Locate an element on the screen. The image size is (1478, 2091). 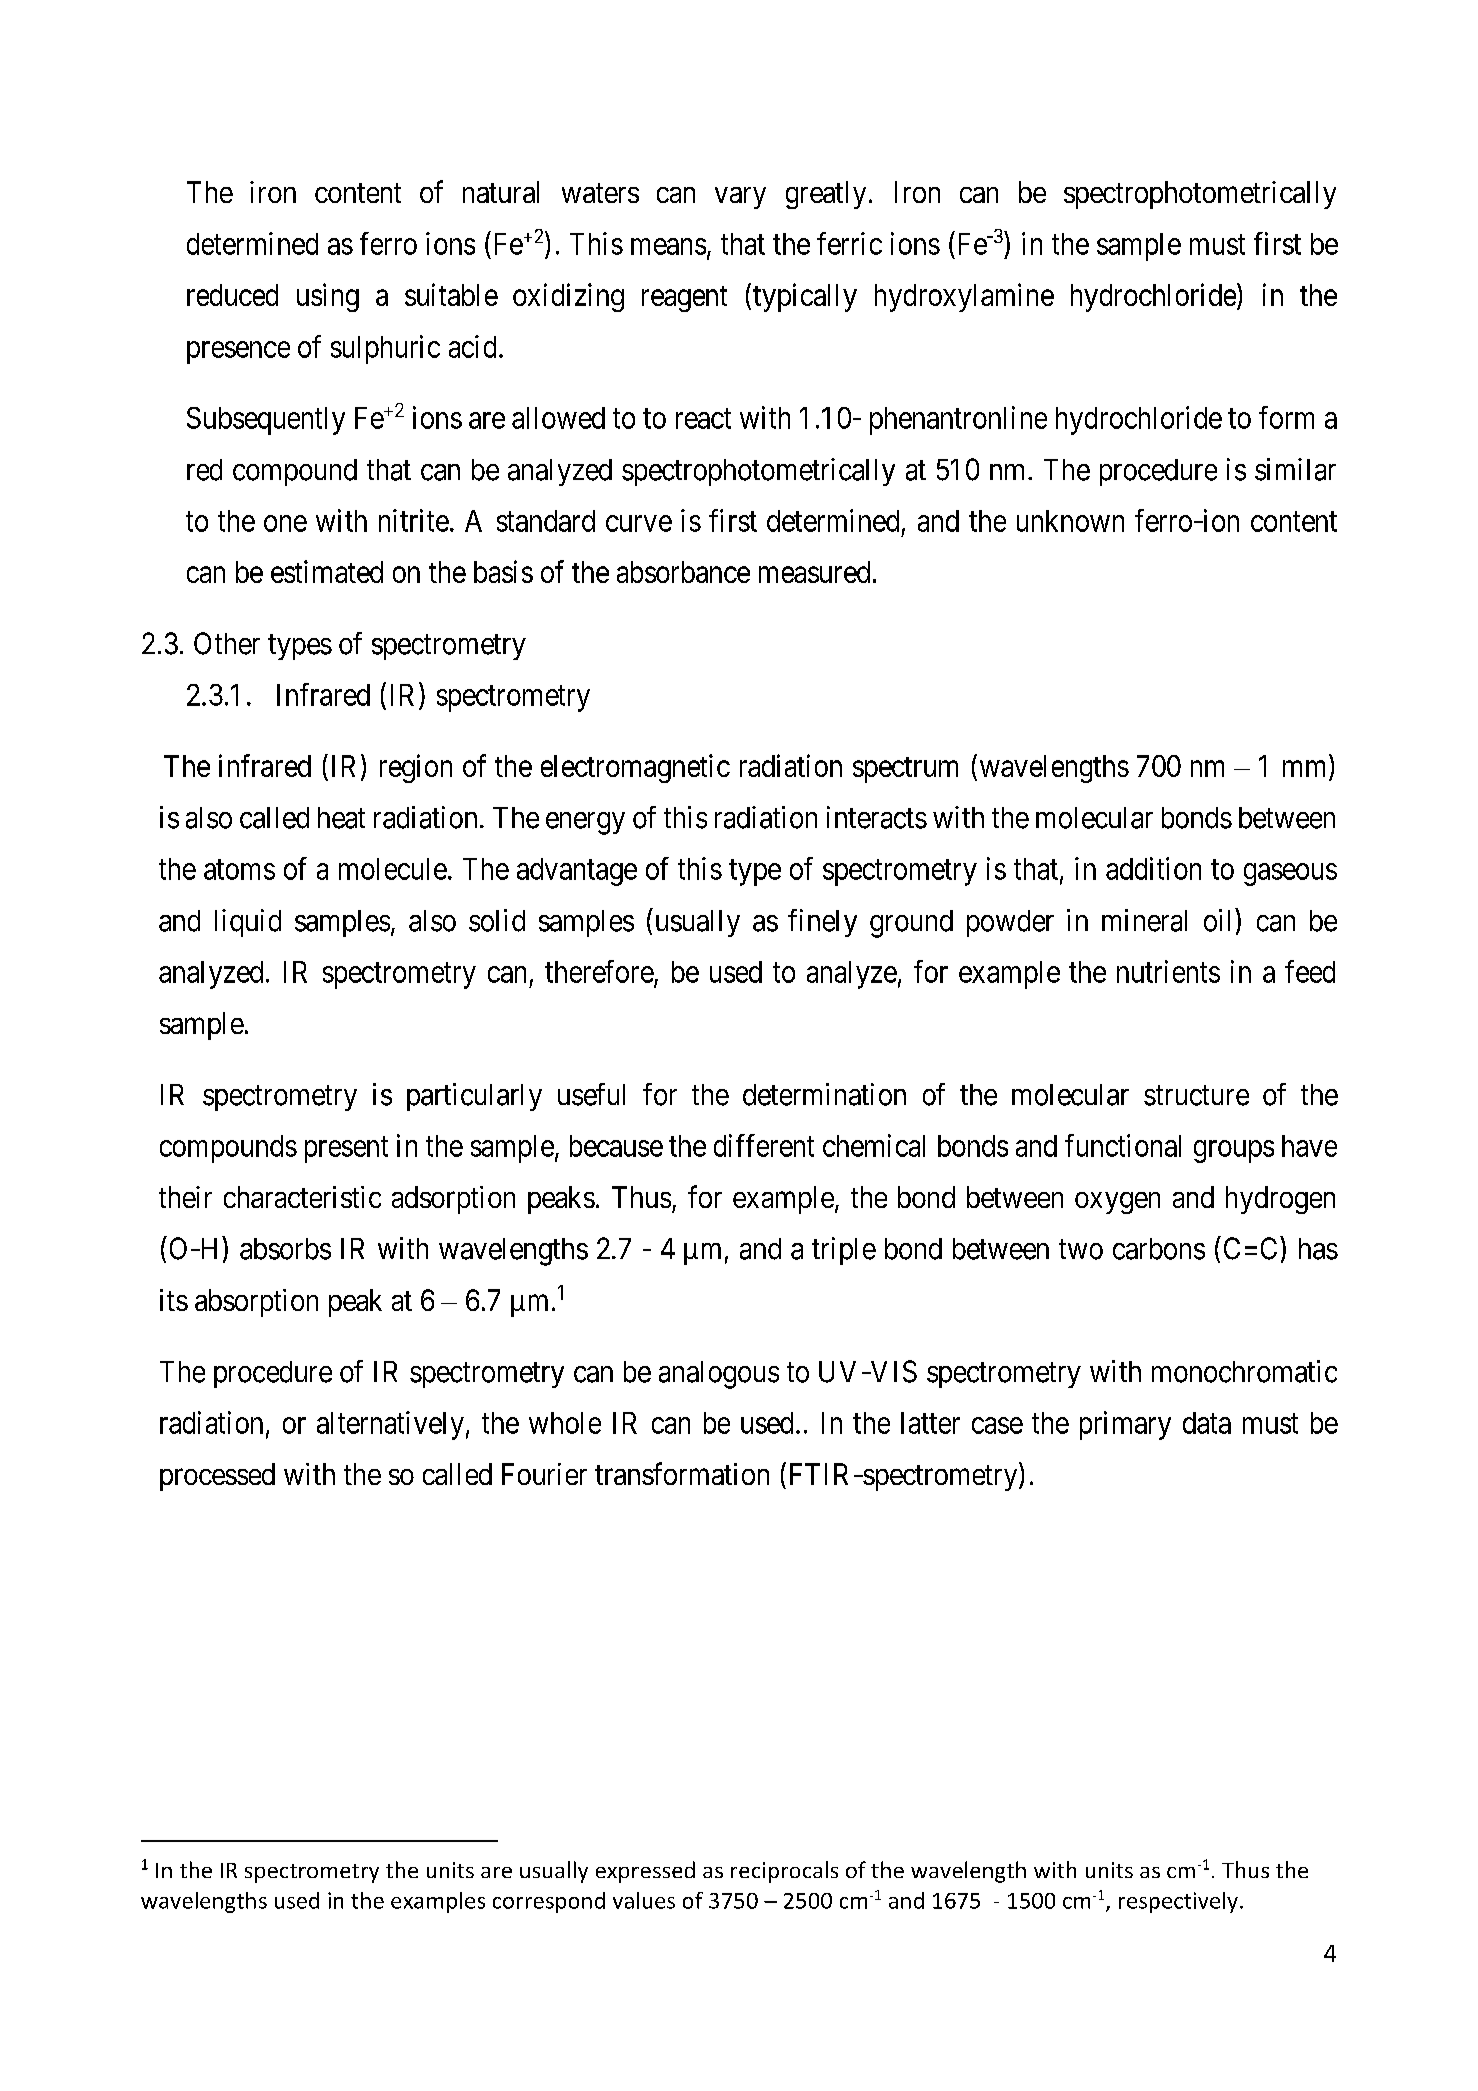
unknown is located at coordinates (1070, 521).
